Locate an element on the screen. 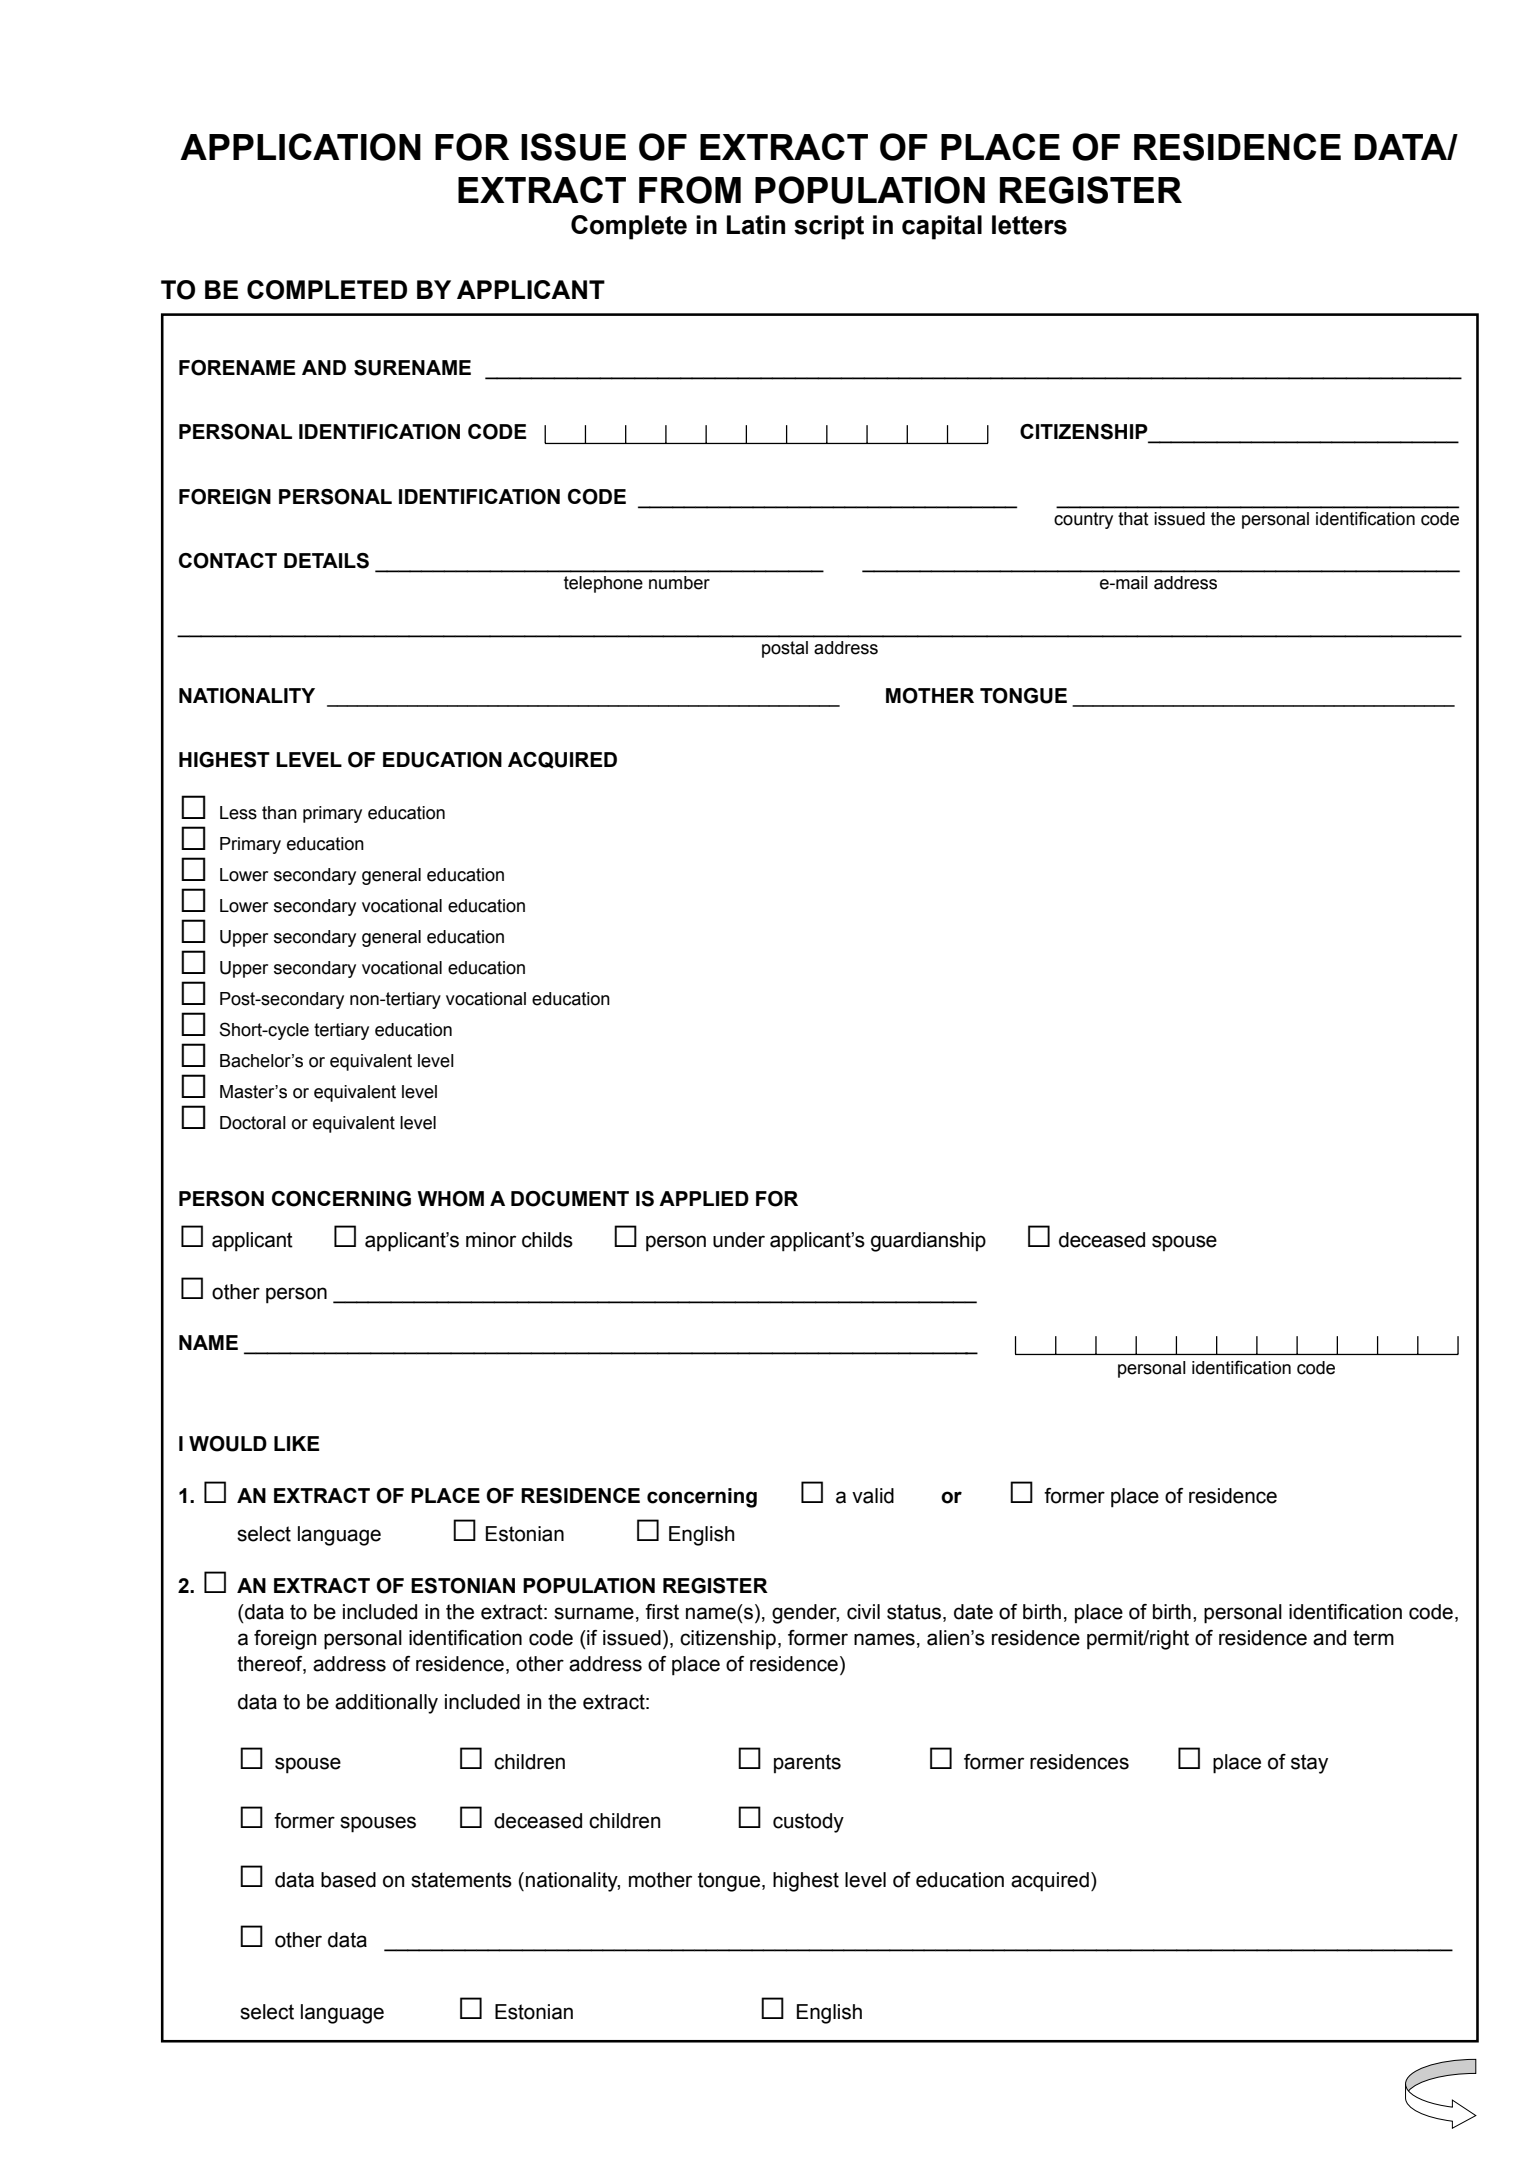 The height and width of the screenshot is (2173, 1536). APPLIED is located at coordinates (704, 1198).
